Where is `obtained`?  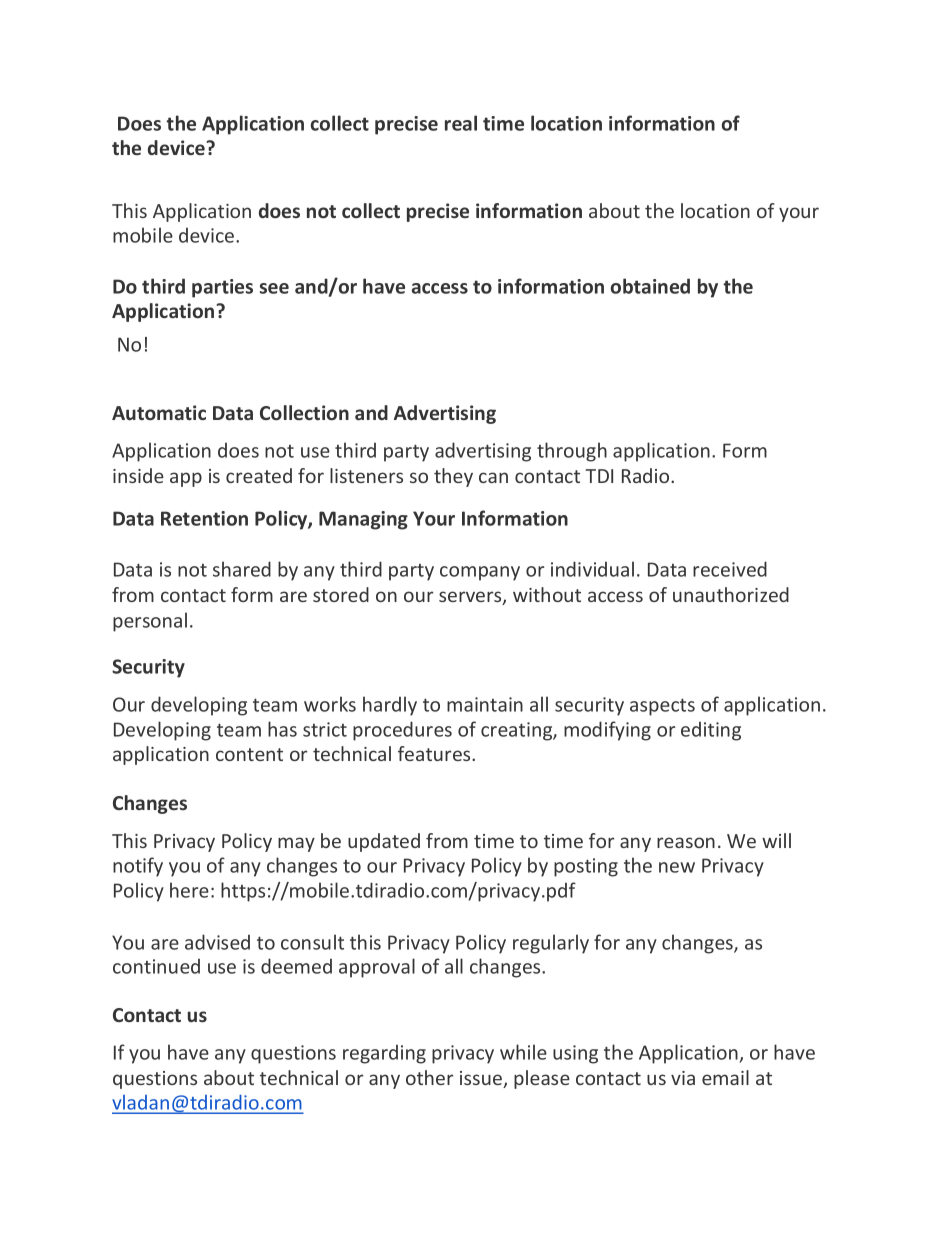
obtained is located at coordinates (650, 286).
